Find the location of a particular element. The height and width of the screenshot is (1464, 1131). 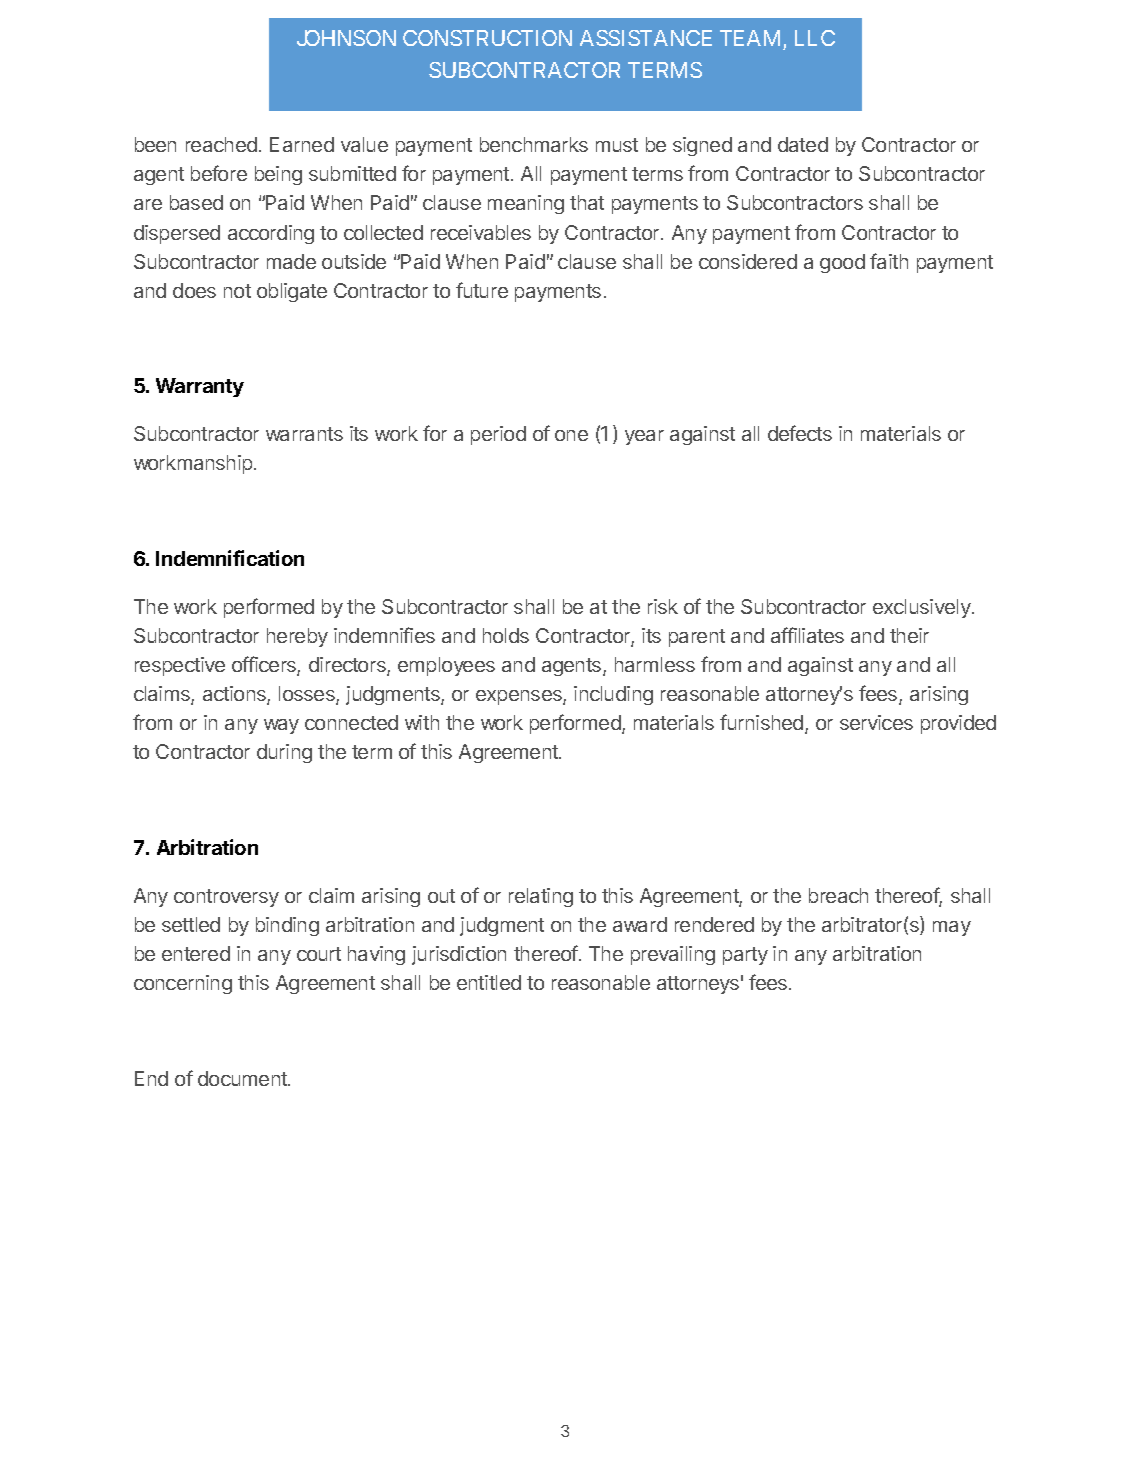

CONSTRUCTION is located at coordinates (487, 38).
